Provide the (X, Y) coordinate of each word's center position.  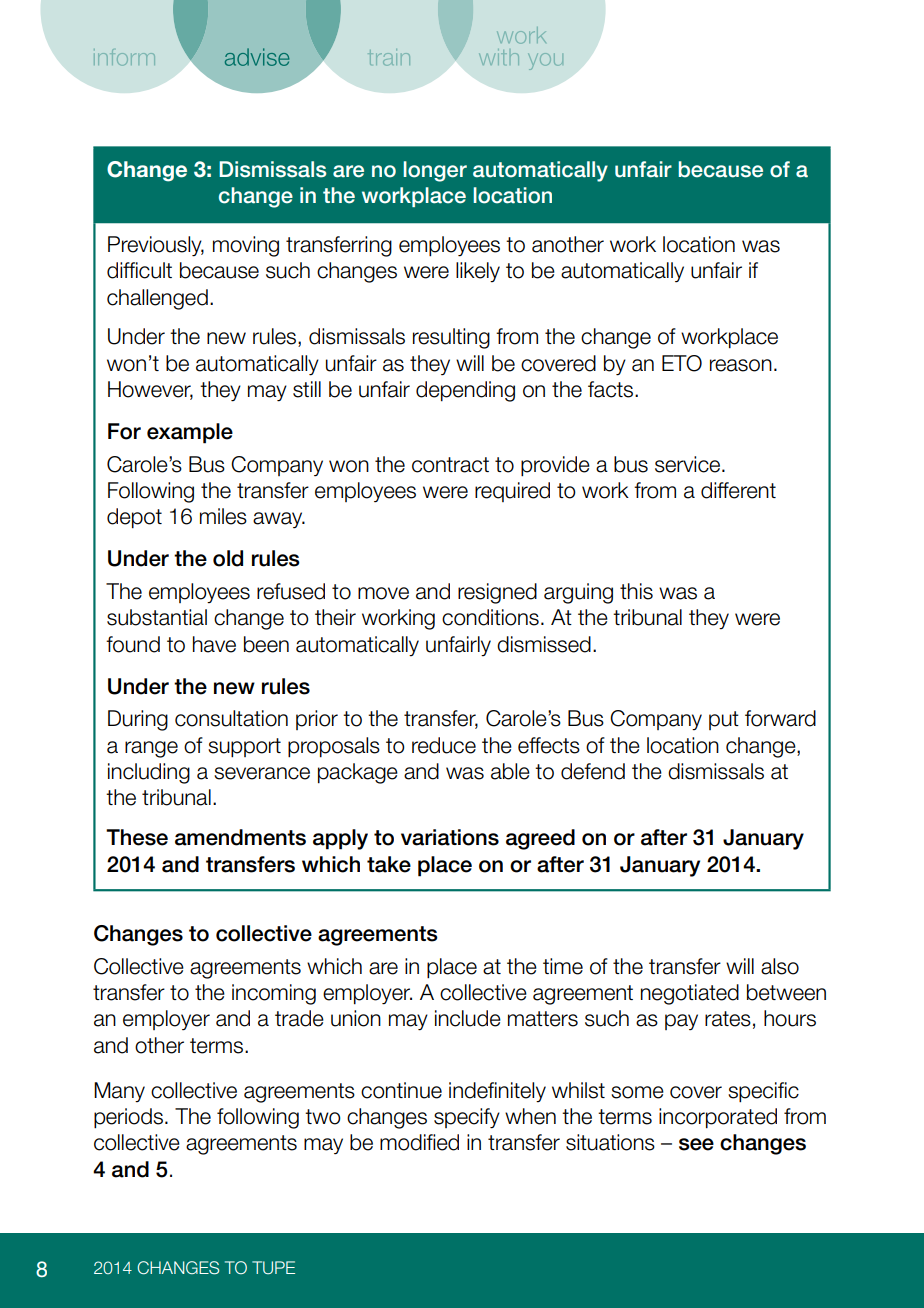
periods (128, 1118)
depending (465, 391)
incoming (274, 994)
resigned (497, 593)
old (228, 558)
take (389, 864)
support (244, 748)
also (780, 966)
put (724, 720)
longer (435, 171)
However (150, 390)
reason (741, 365)
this (636, 591)
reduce (444, 745)
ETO (682, 363)
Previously (156, 246)
